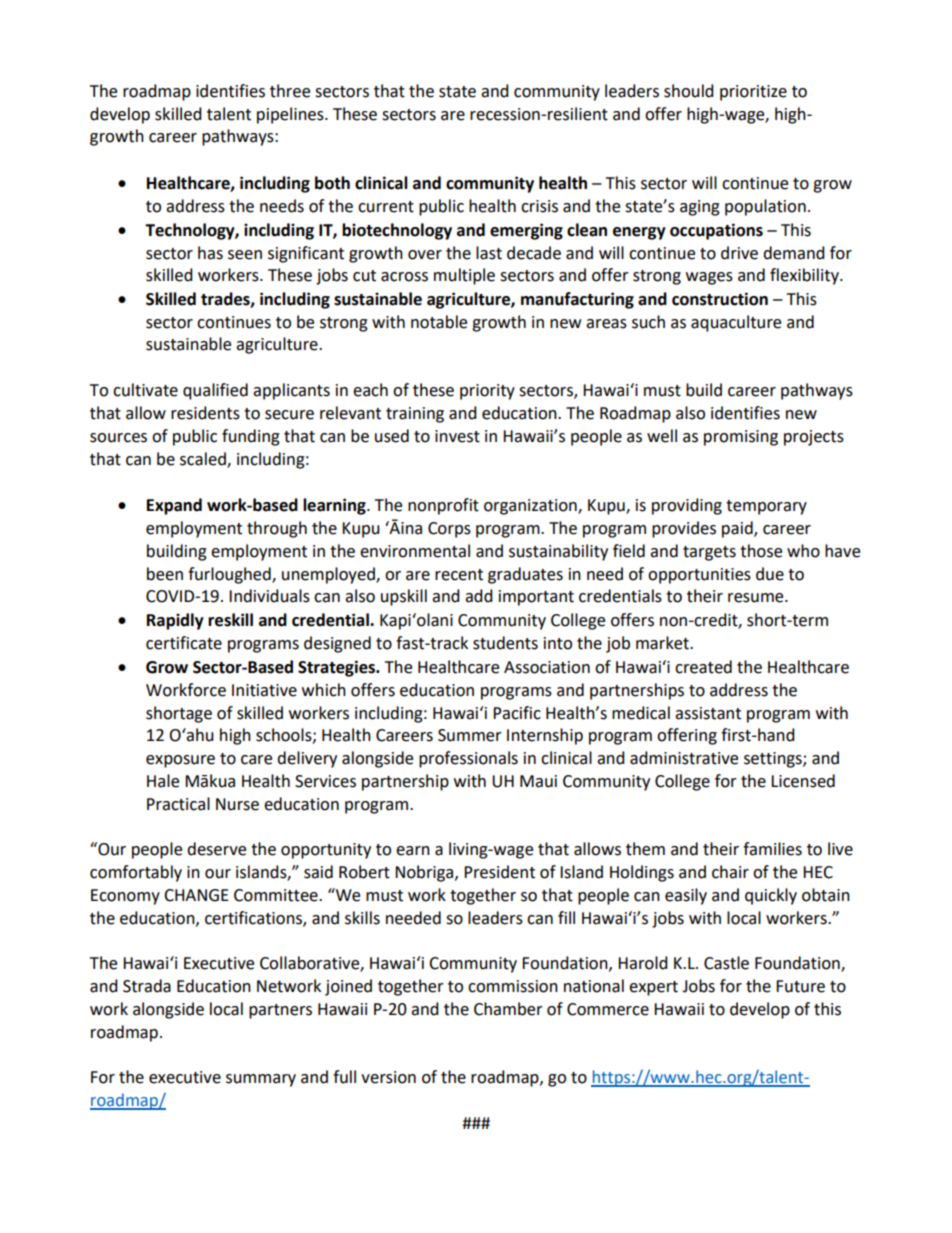 This page has height=1233, width=952. I want to click on resume, so click(757, 598).
